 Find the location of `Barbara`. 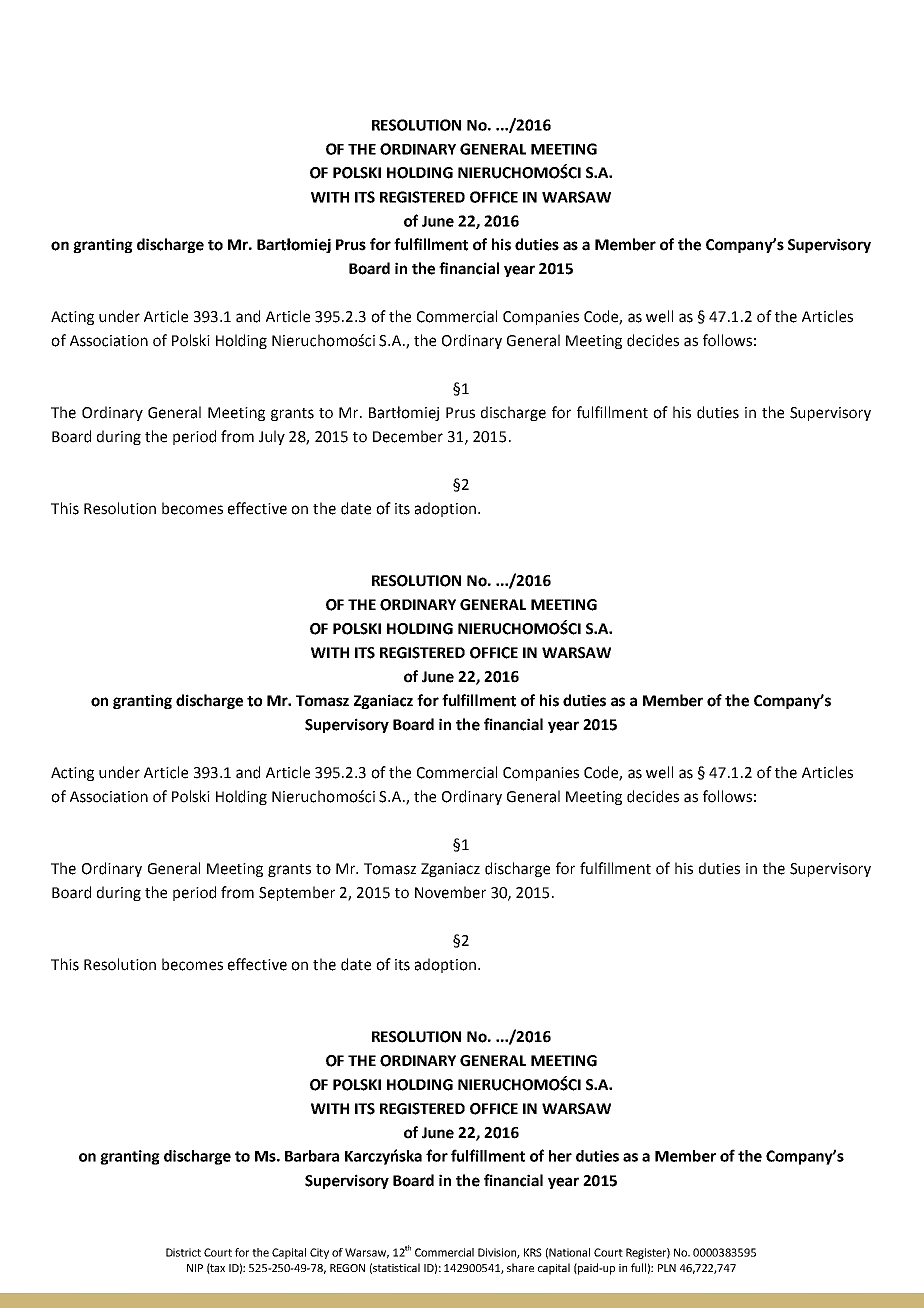

Barbara is located at coordinates (312, 1156).
